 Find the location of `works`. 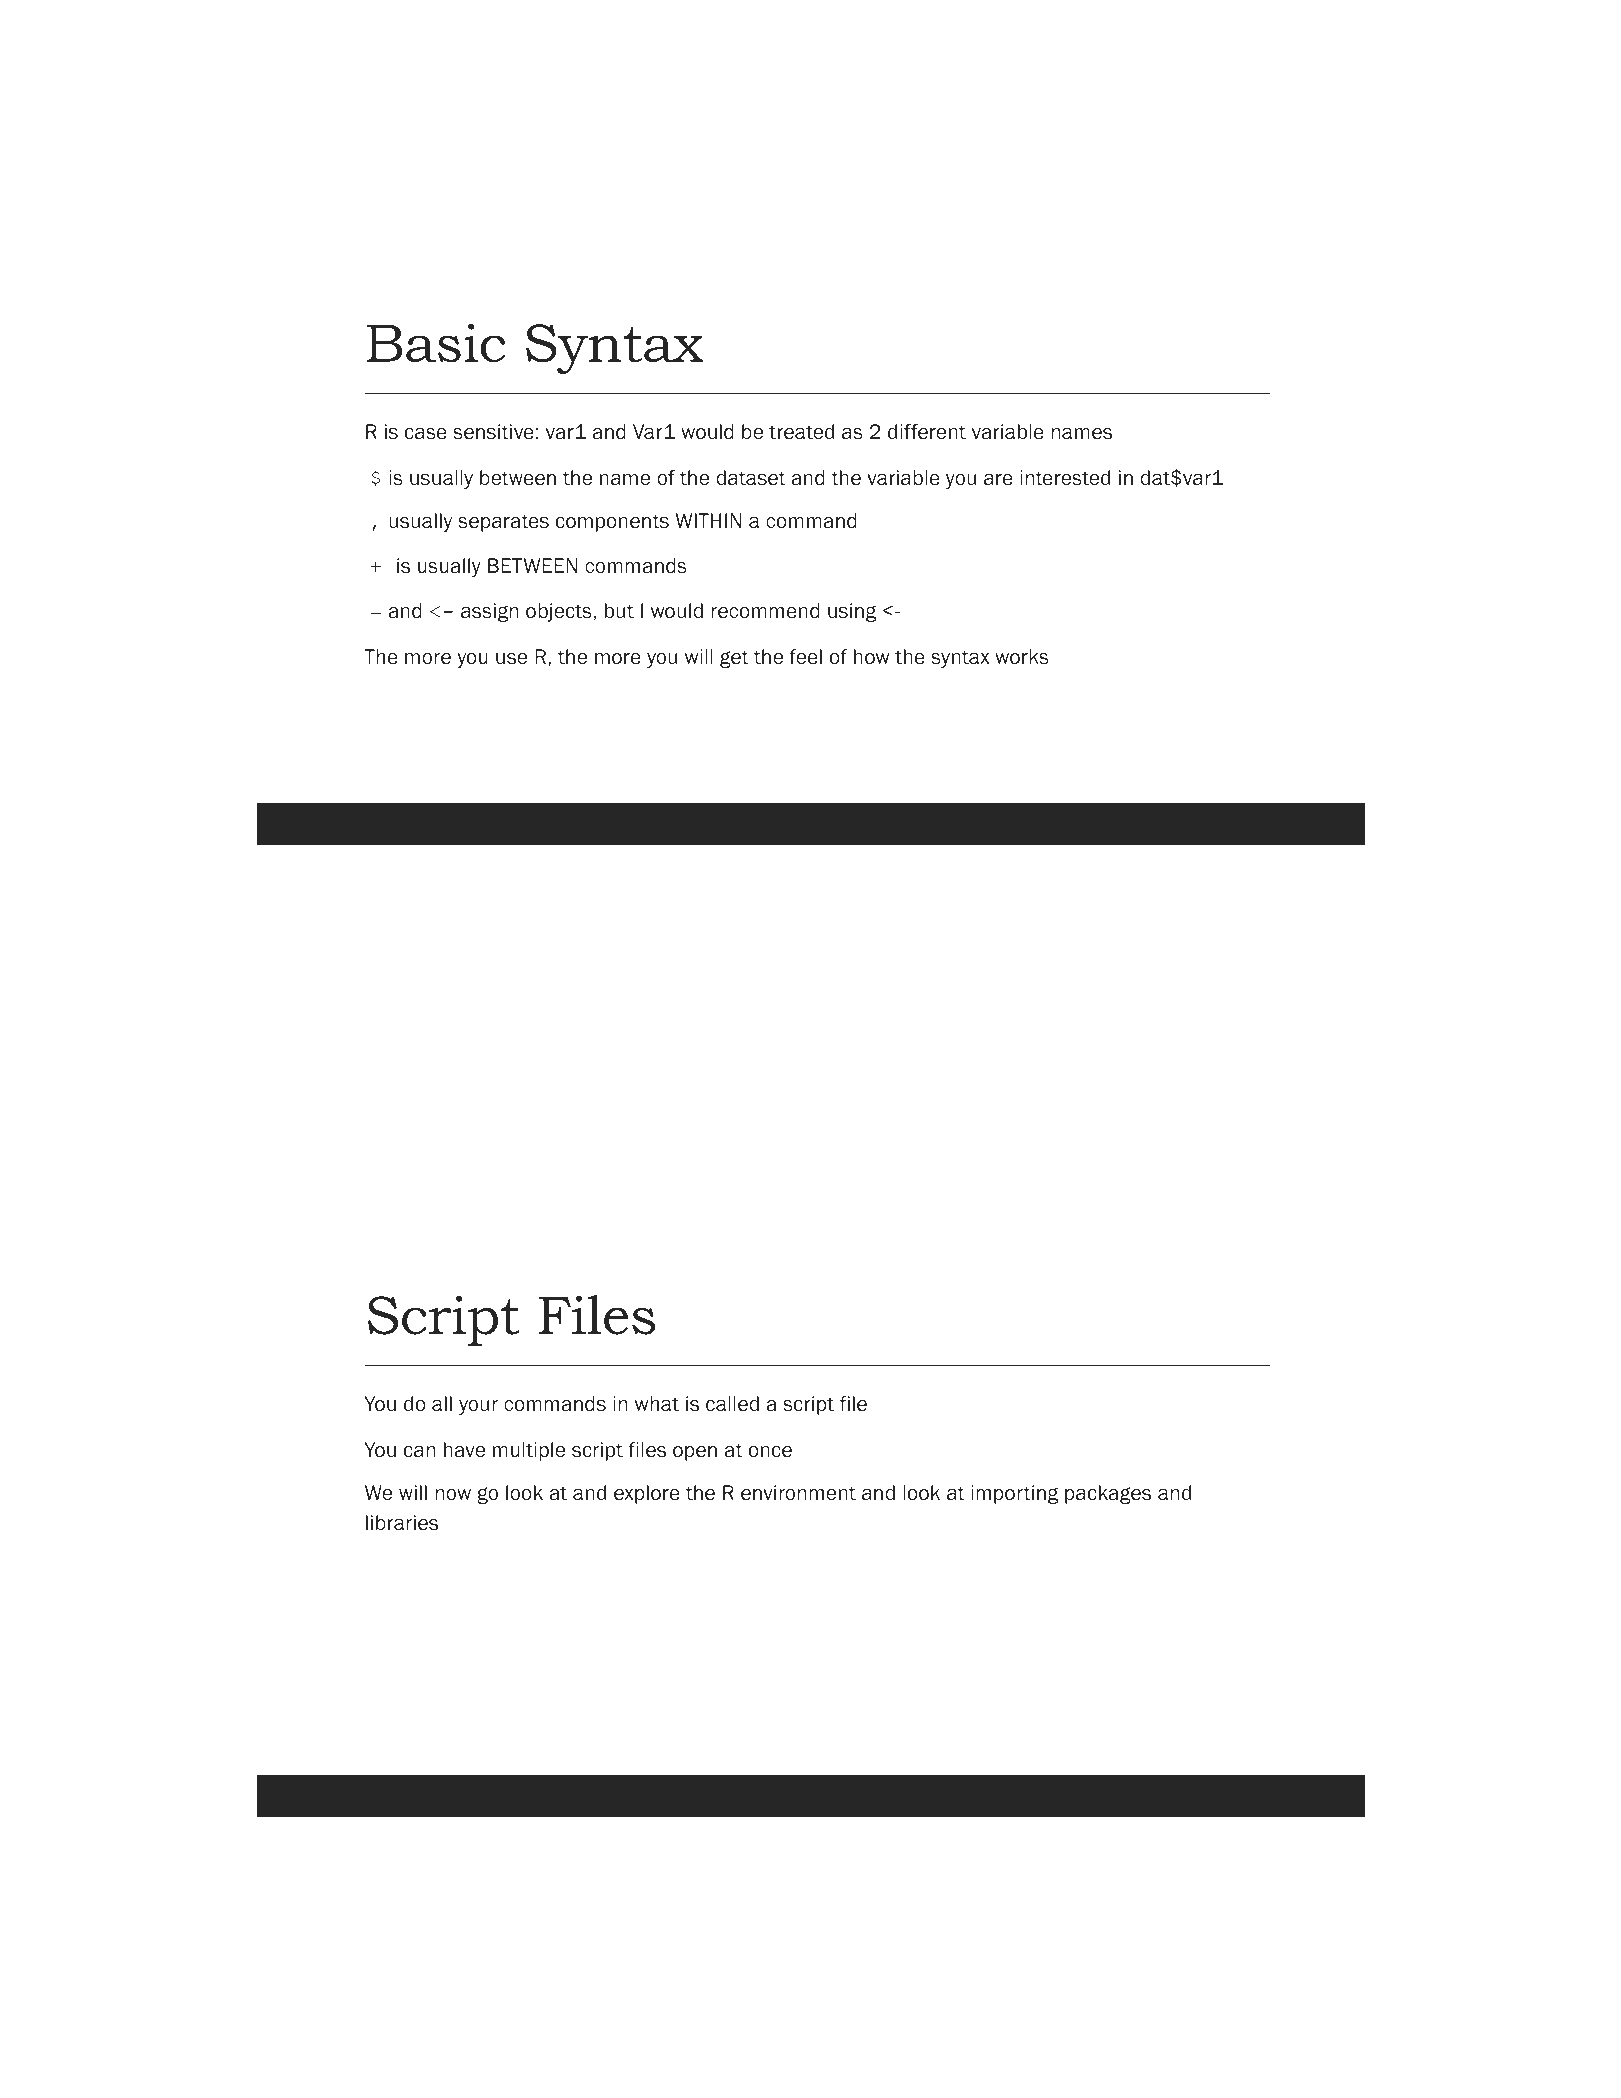

works is located at coordinates (1022, 657).
